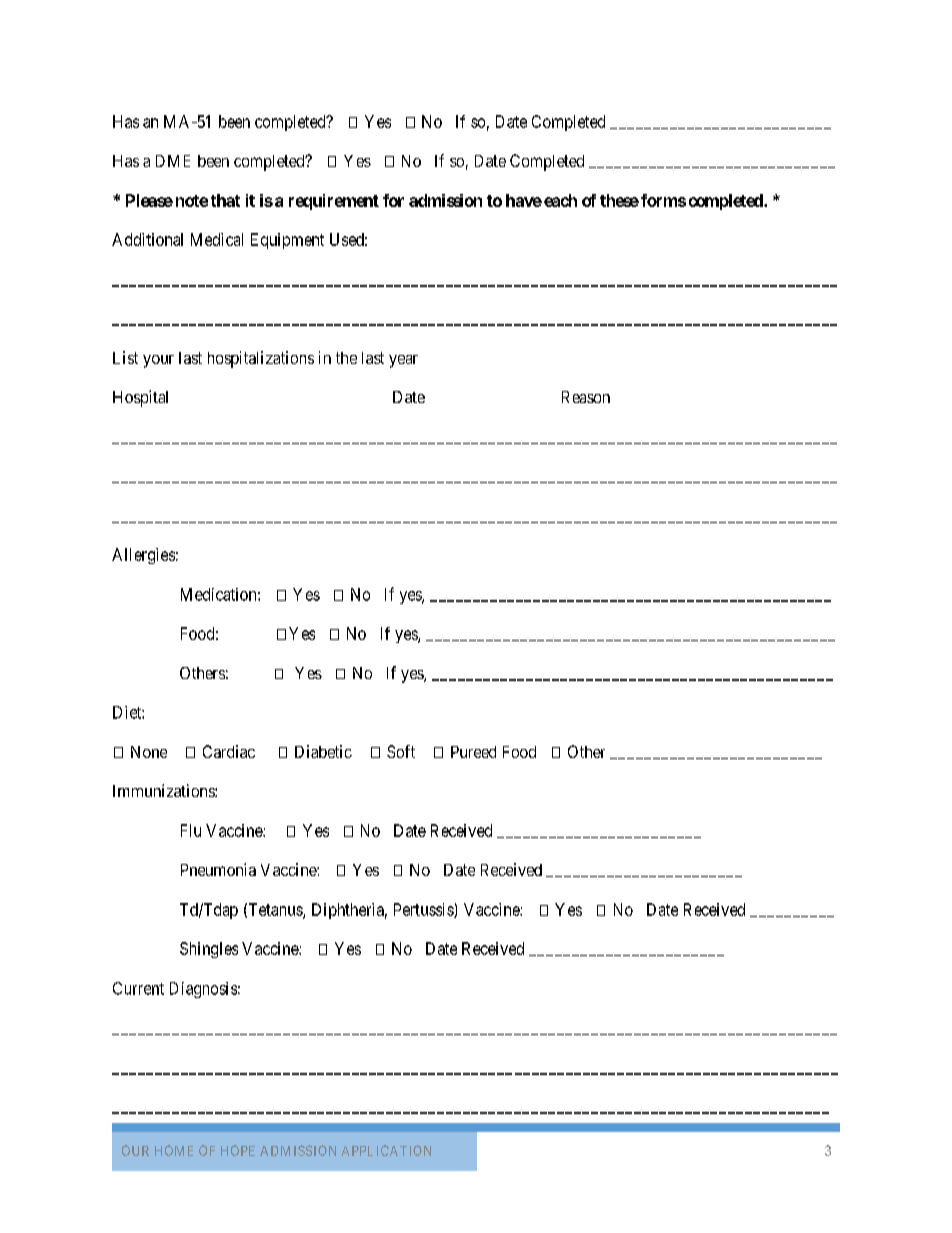  What do you see at coordinates (473, 752) in the document?
I see `Pureed` at bounding box center [473, 752].
